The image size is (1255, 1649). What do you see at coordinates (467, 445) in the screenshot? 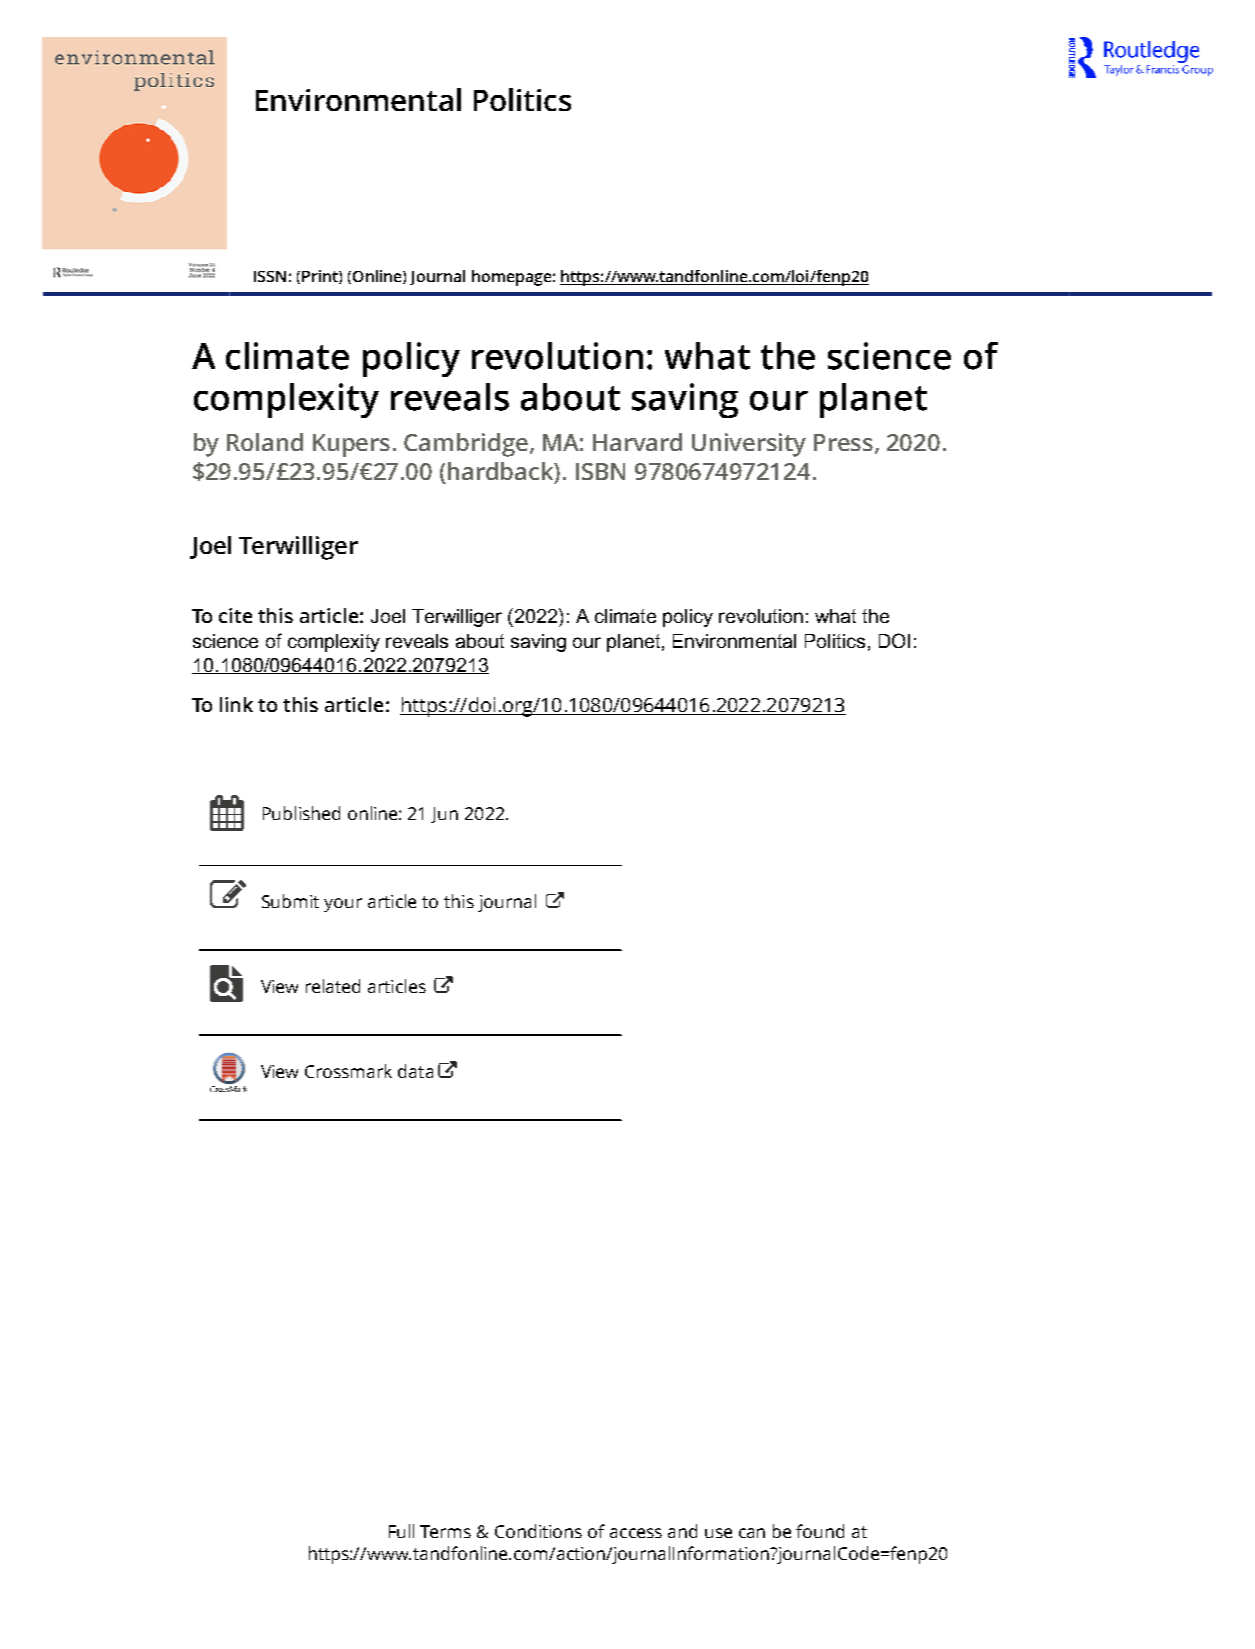
I see `Cambridge` at bounding box center [467, 445].
